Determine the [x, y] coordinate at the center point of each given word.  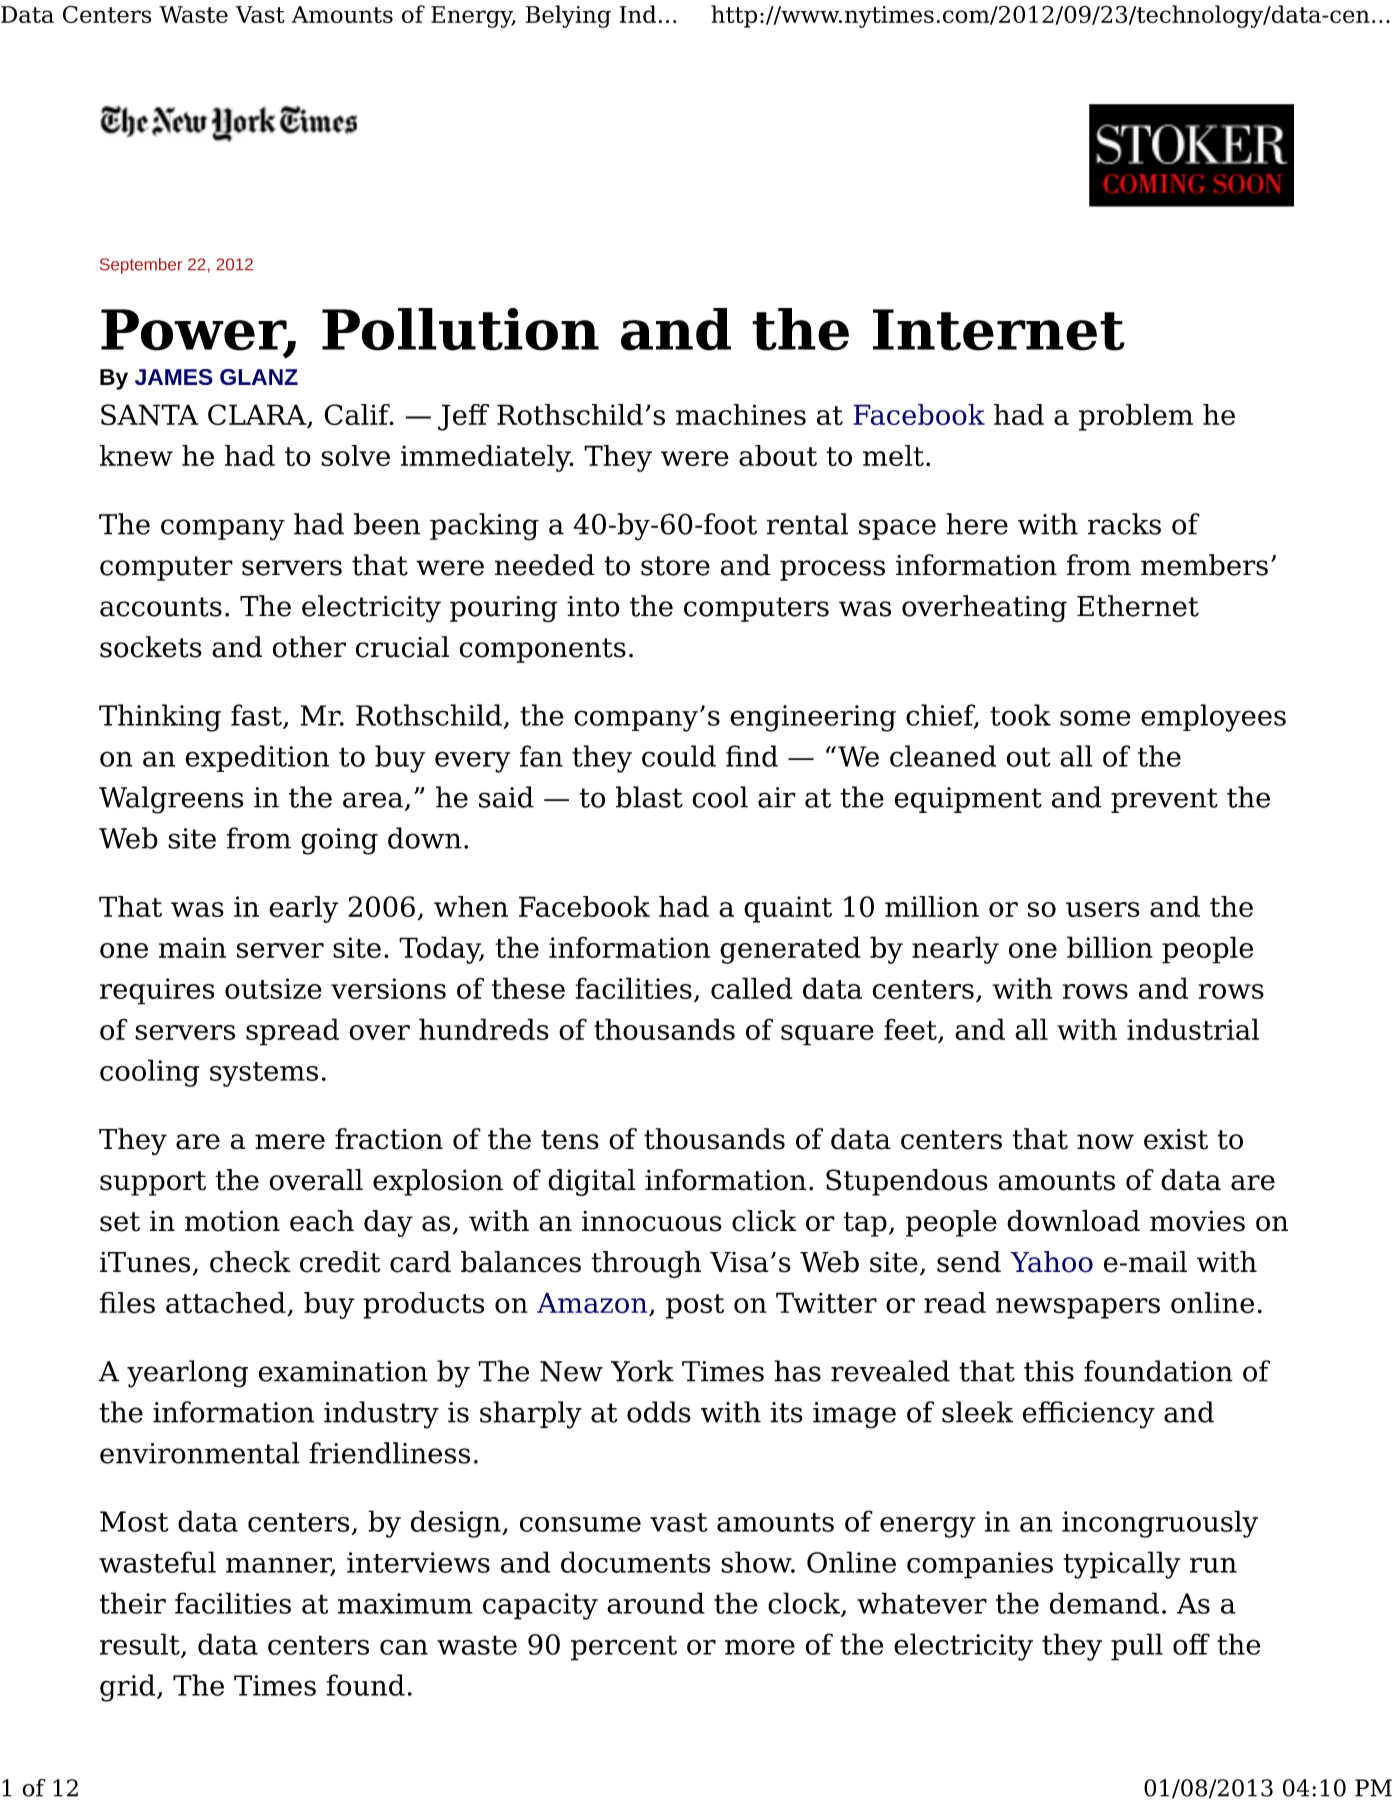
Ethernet [1138, 606]
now [1105, 1142]
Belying [568, 16]
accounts [161, 607]
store [675, 566]
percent [624, 1648]
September [141, 266]
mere [290, 1142]
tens [570, 1140]
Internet [999, 330]
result [141, 1645]
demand [1104, 1603]
